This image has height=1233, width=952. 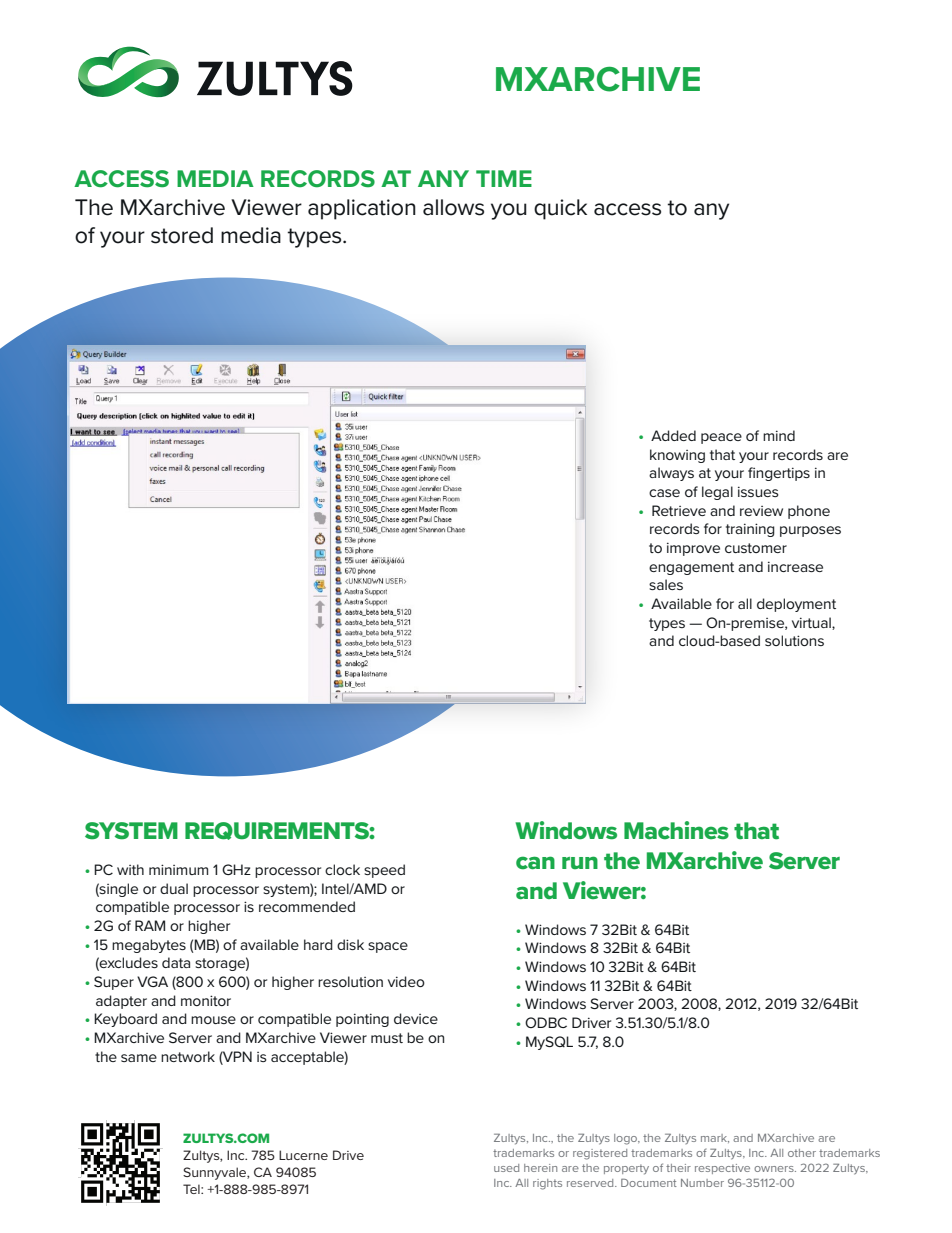 What do you see at coordinates (506, 1168) in the image?
I see `used` at bounding box center [506, 1168].
